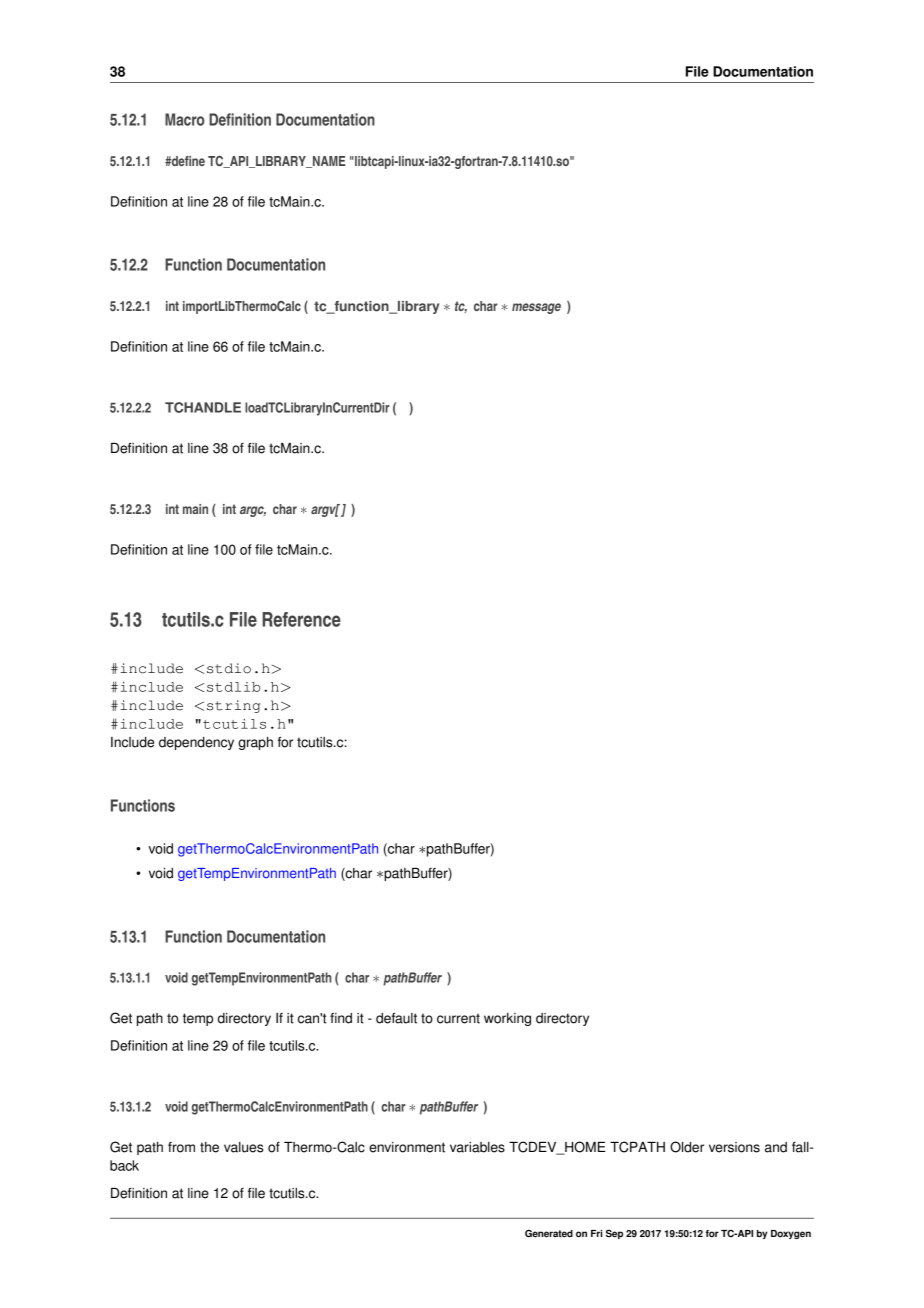 Image resolution: width=924 pixels, height=1308 pixels. I want to click on find, so click(341, 1018).
